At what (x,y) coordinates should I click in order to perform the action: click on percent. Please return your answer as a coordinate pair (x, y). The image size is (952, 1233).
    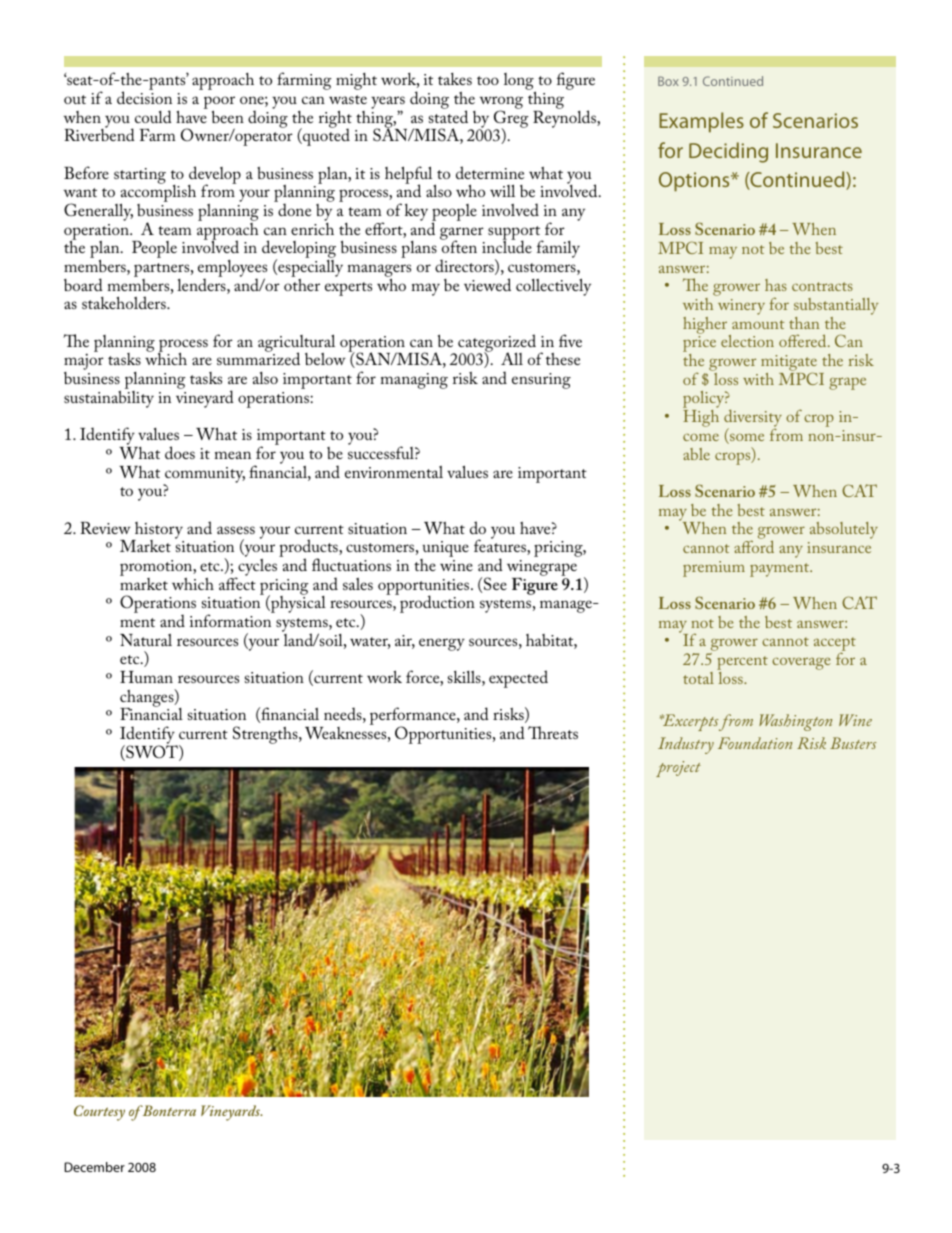
    Looking at the image, I should click on (742, 664).
